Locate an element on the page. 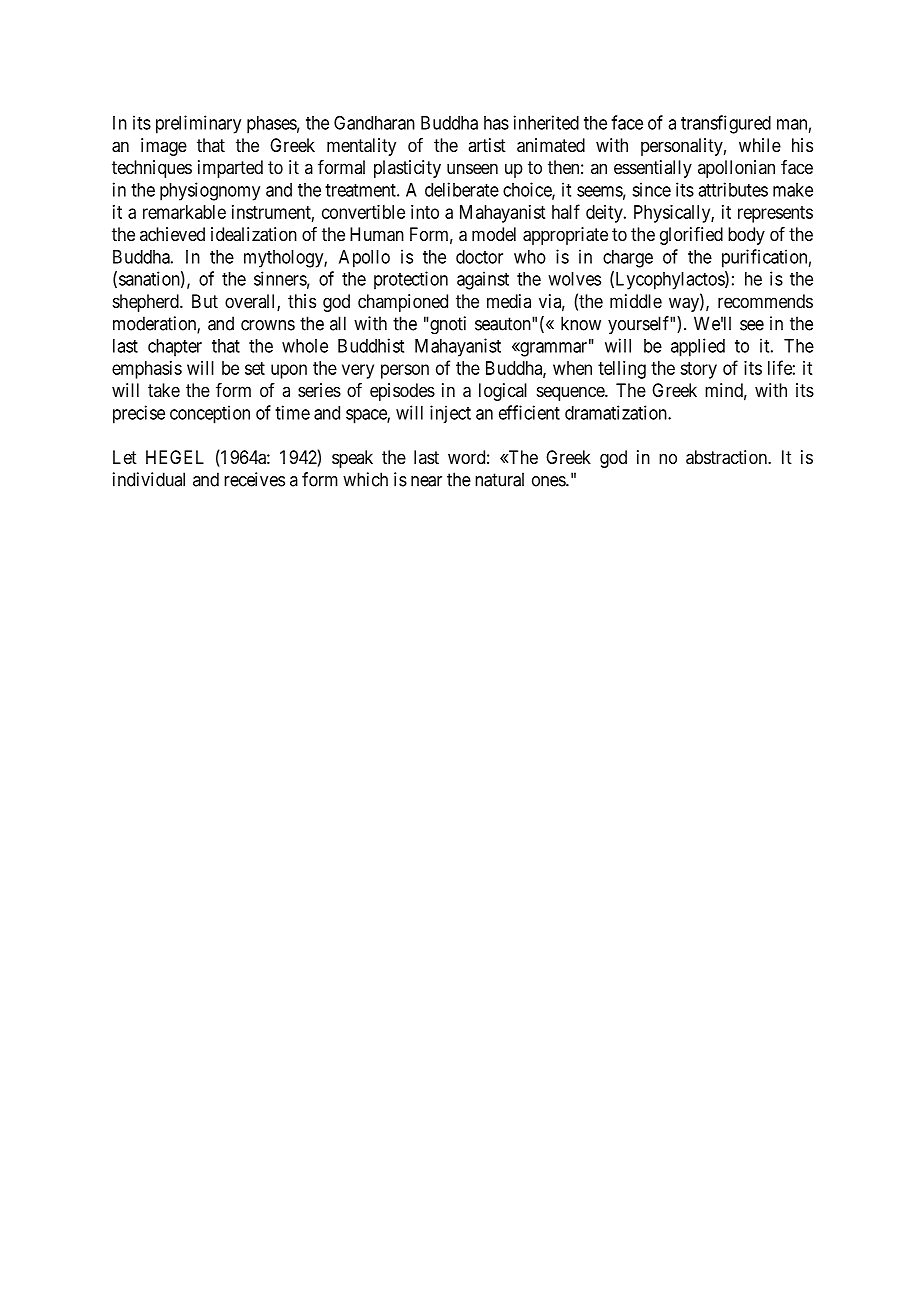  receives is located at coordinates (254, 479).
